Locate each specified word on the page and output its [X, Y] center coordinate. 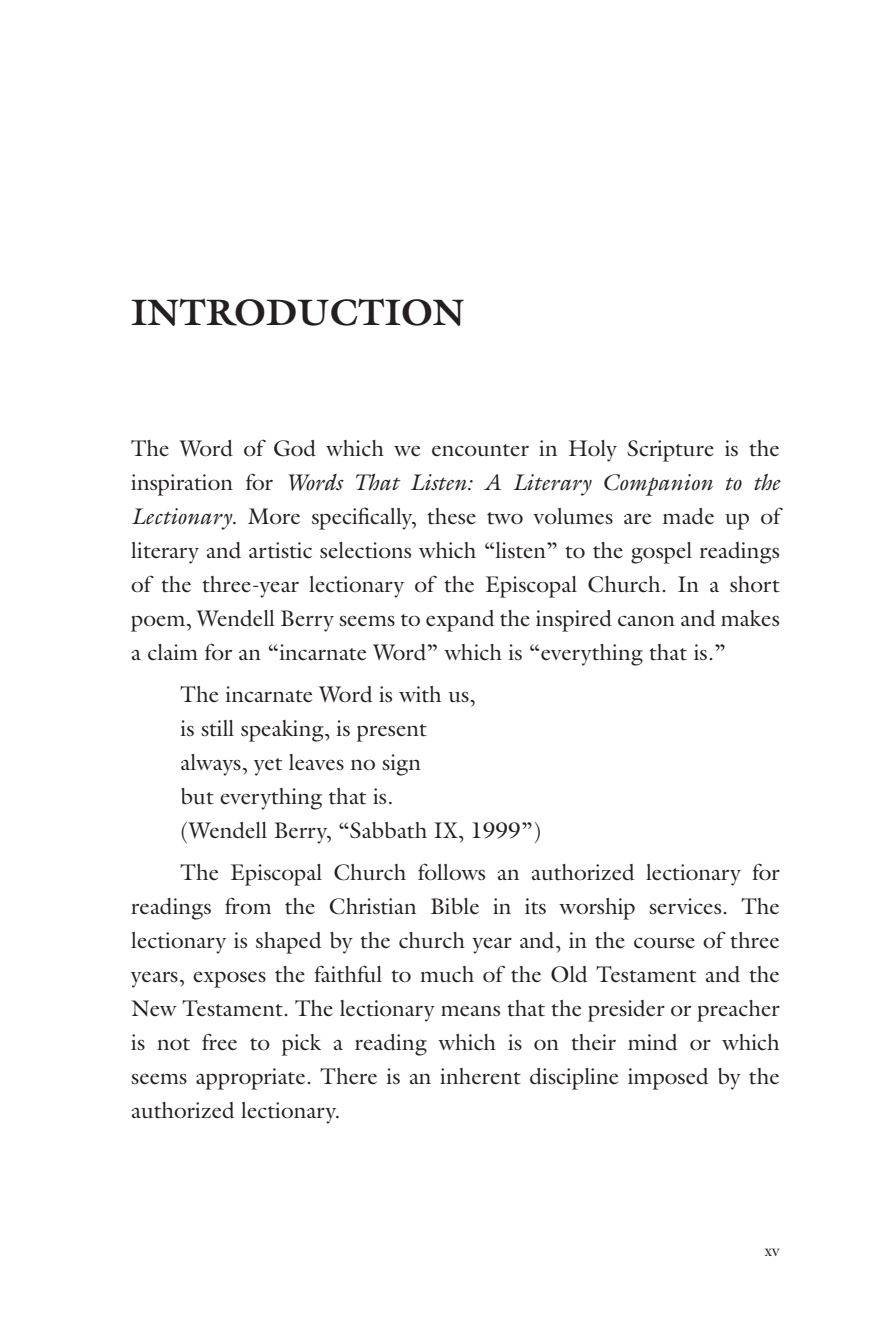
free [219, 1042]
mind [653, 1042]
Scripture [670, 451]
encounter [480, 450]
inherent [480, 1076]
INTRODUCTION [297, 312]
